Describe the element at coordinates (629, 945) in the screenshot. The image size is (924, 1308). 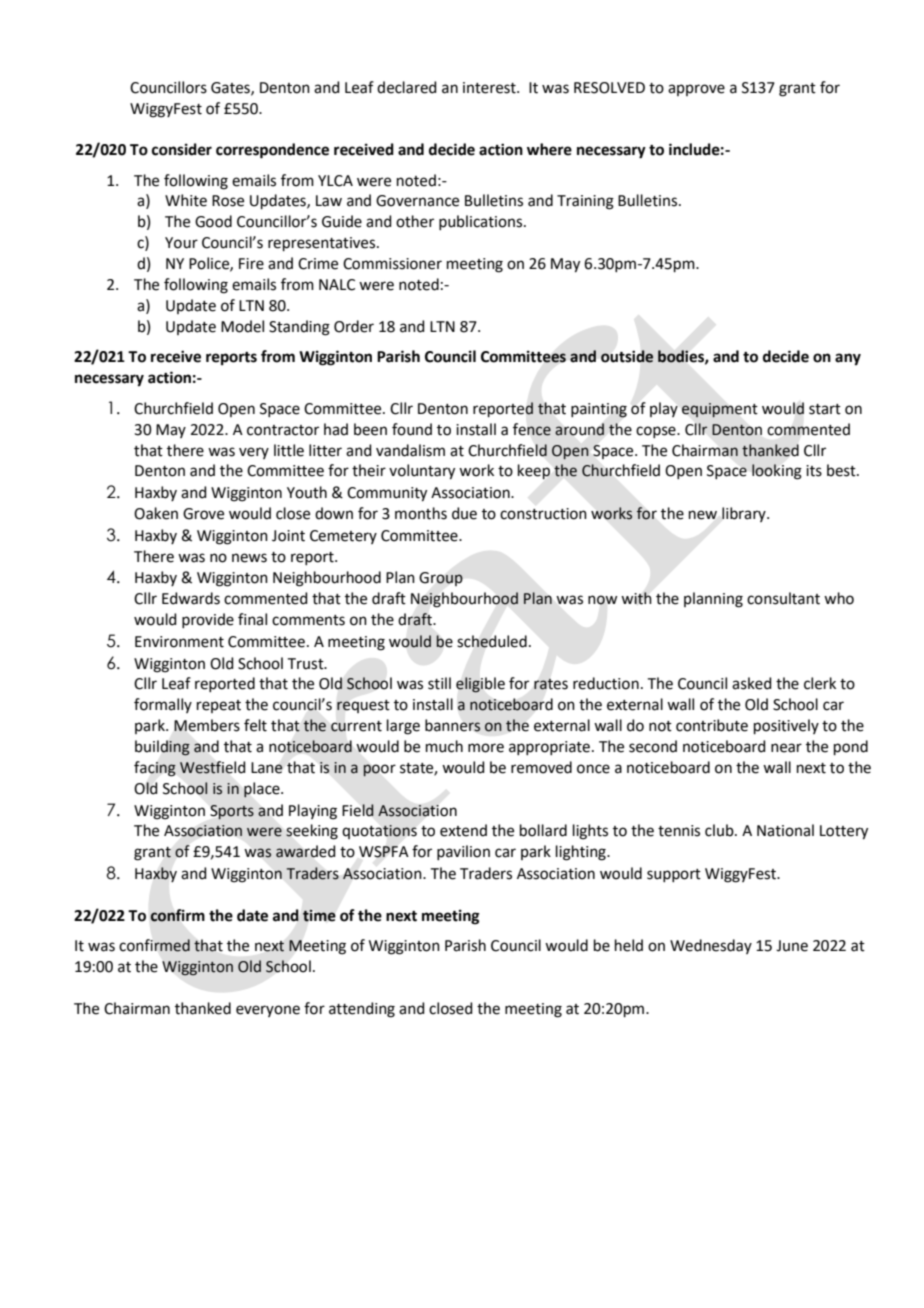
I see `held` at that location.
